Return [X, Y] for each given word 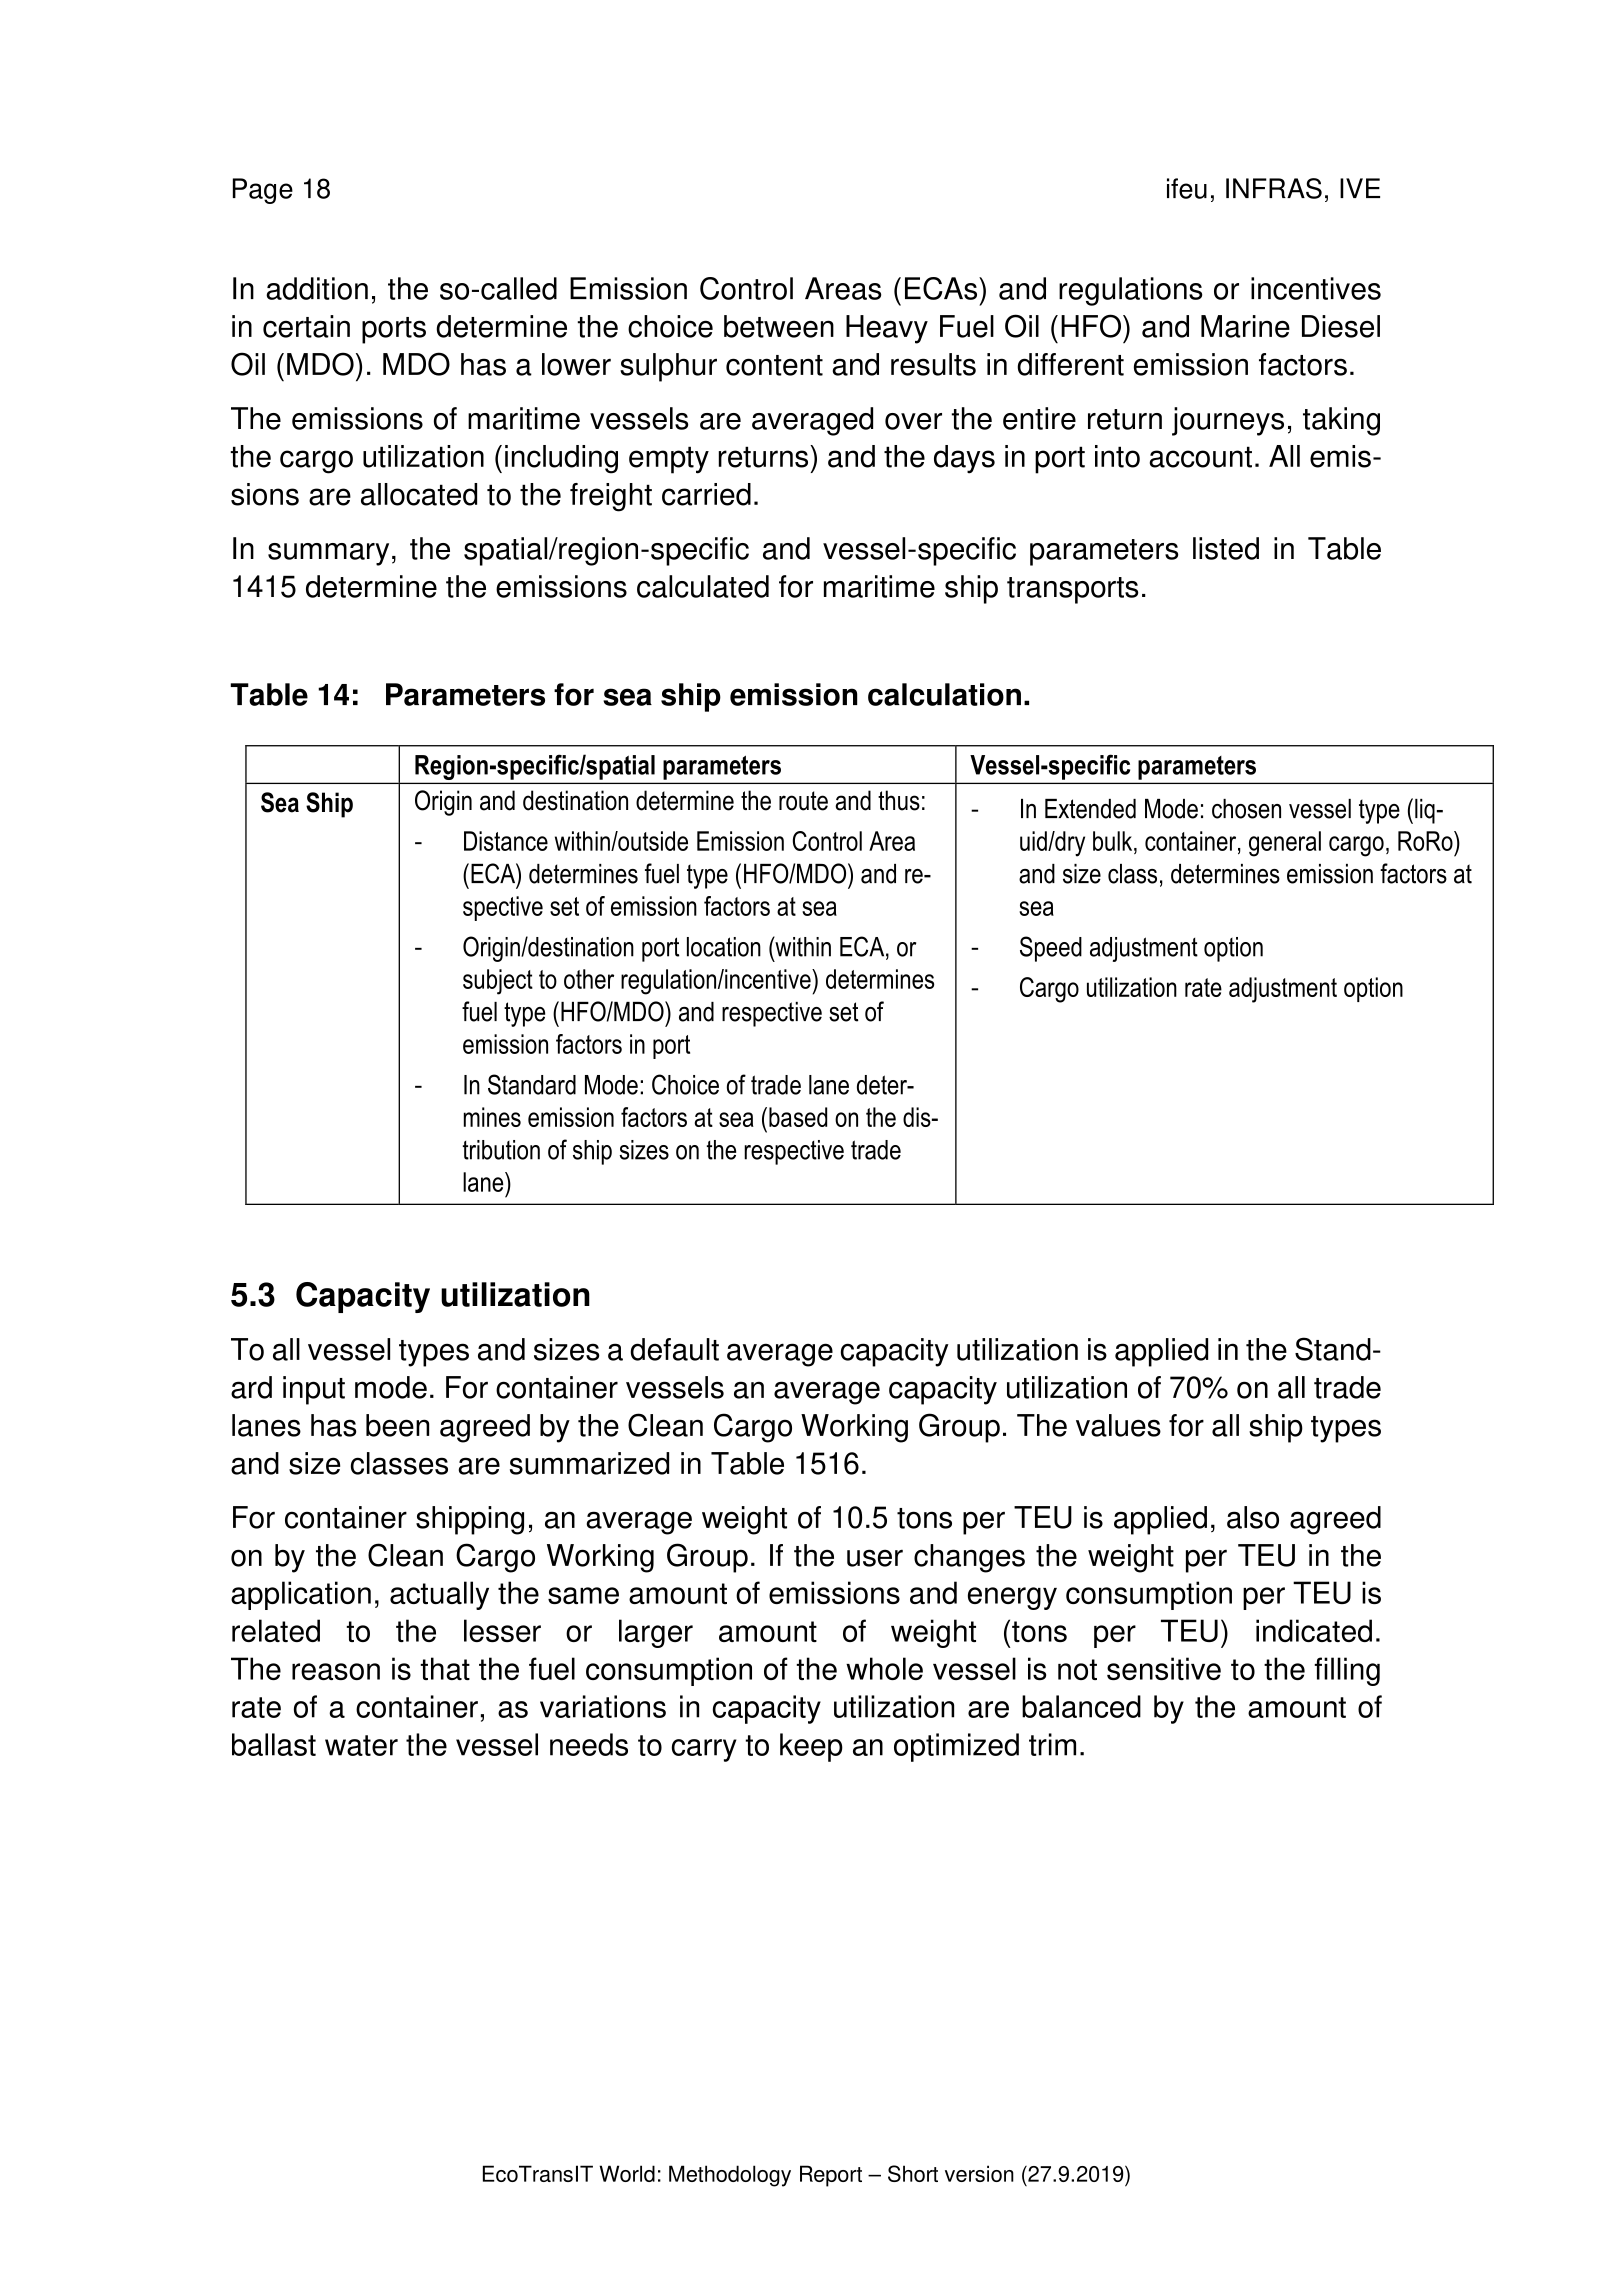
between [779, 326]
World [627, 2173]
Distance [506, 841]
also [1253, 1517]
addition [317, 288]
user [875, 1558]
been [397, 1425]
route [803, 801]
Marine [1245, 326]
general [1285, 844]
